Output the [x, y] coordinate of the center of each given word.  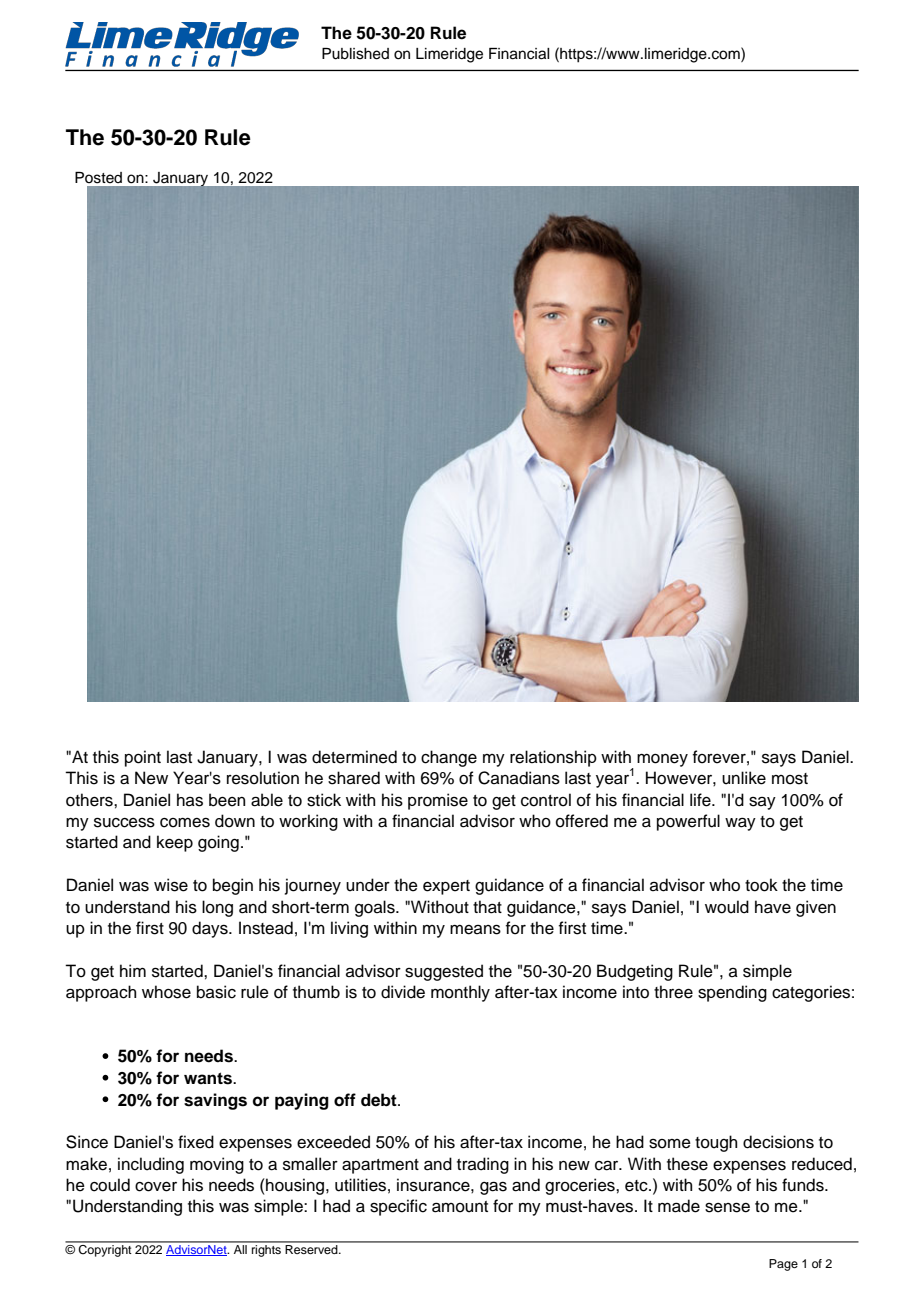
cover [156, 1187]
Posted [98, 178]
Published [355, 54]
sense [727, 1207]
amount [460, 1207]
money [662, 760]
